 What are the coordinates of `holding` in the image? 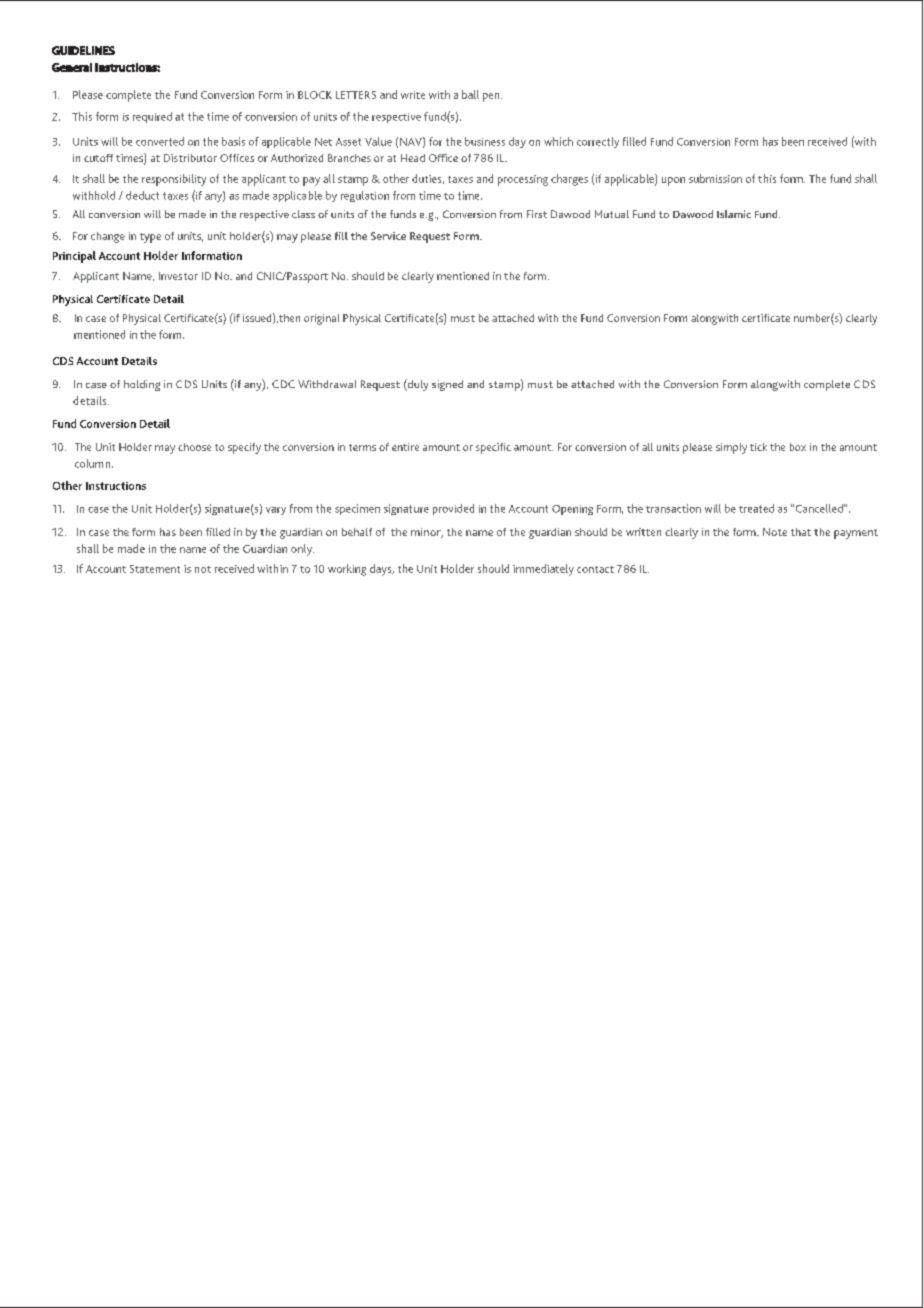 It's located at (142, 385).
